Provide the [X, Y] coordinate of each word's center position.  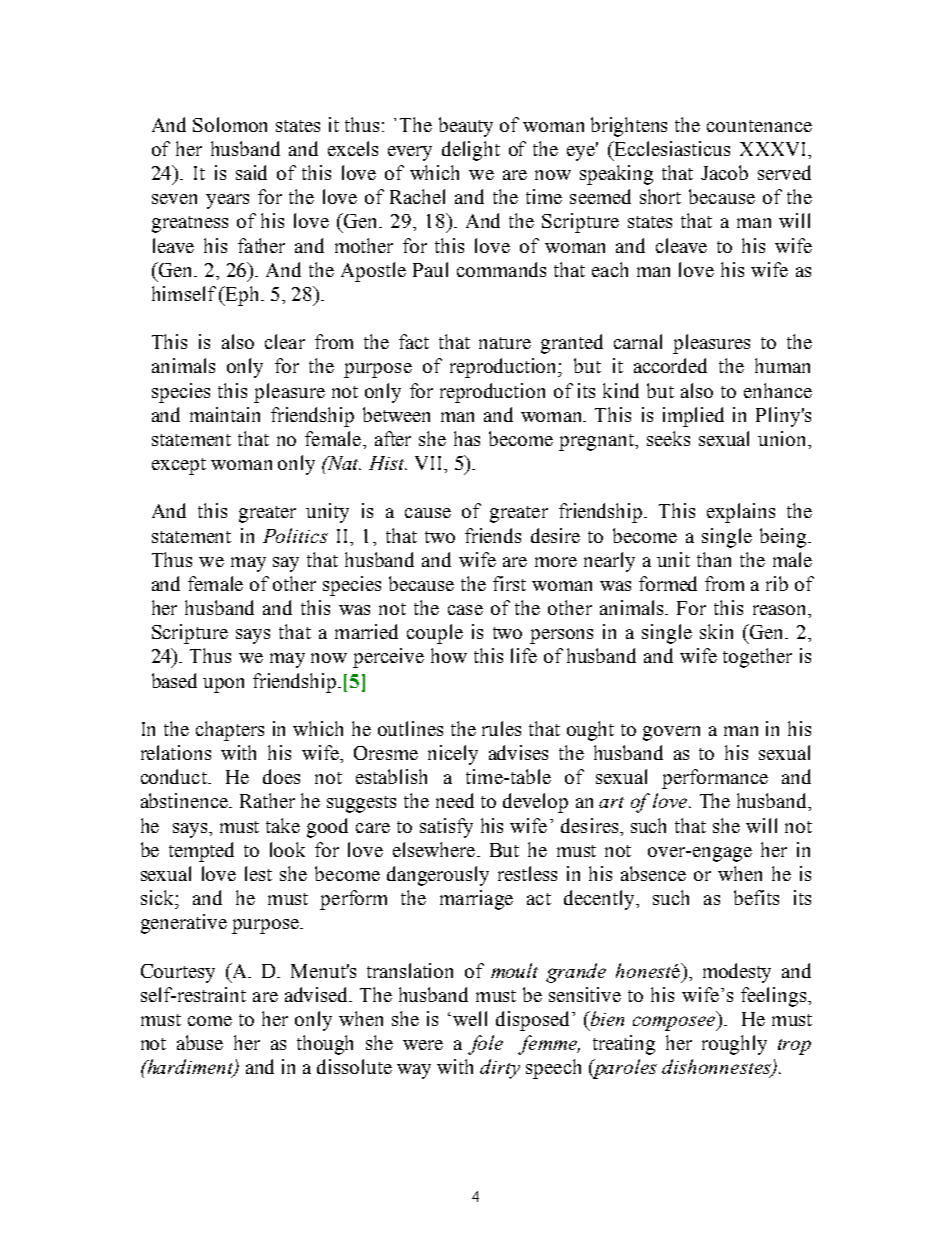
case [465, 610]
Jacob [724, 172]
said [251, 172]
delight [471, 151]
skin [716, 631]
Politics [295, 535]
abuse [200, 1042]
